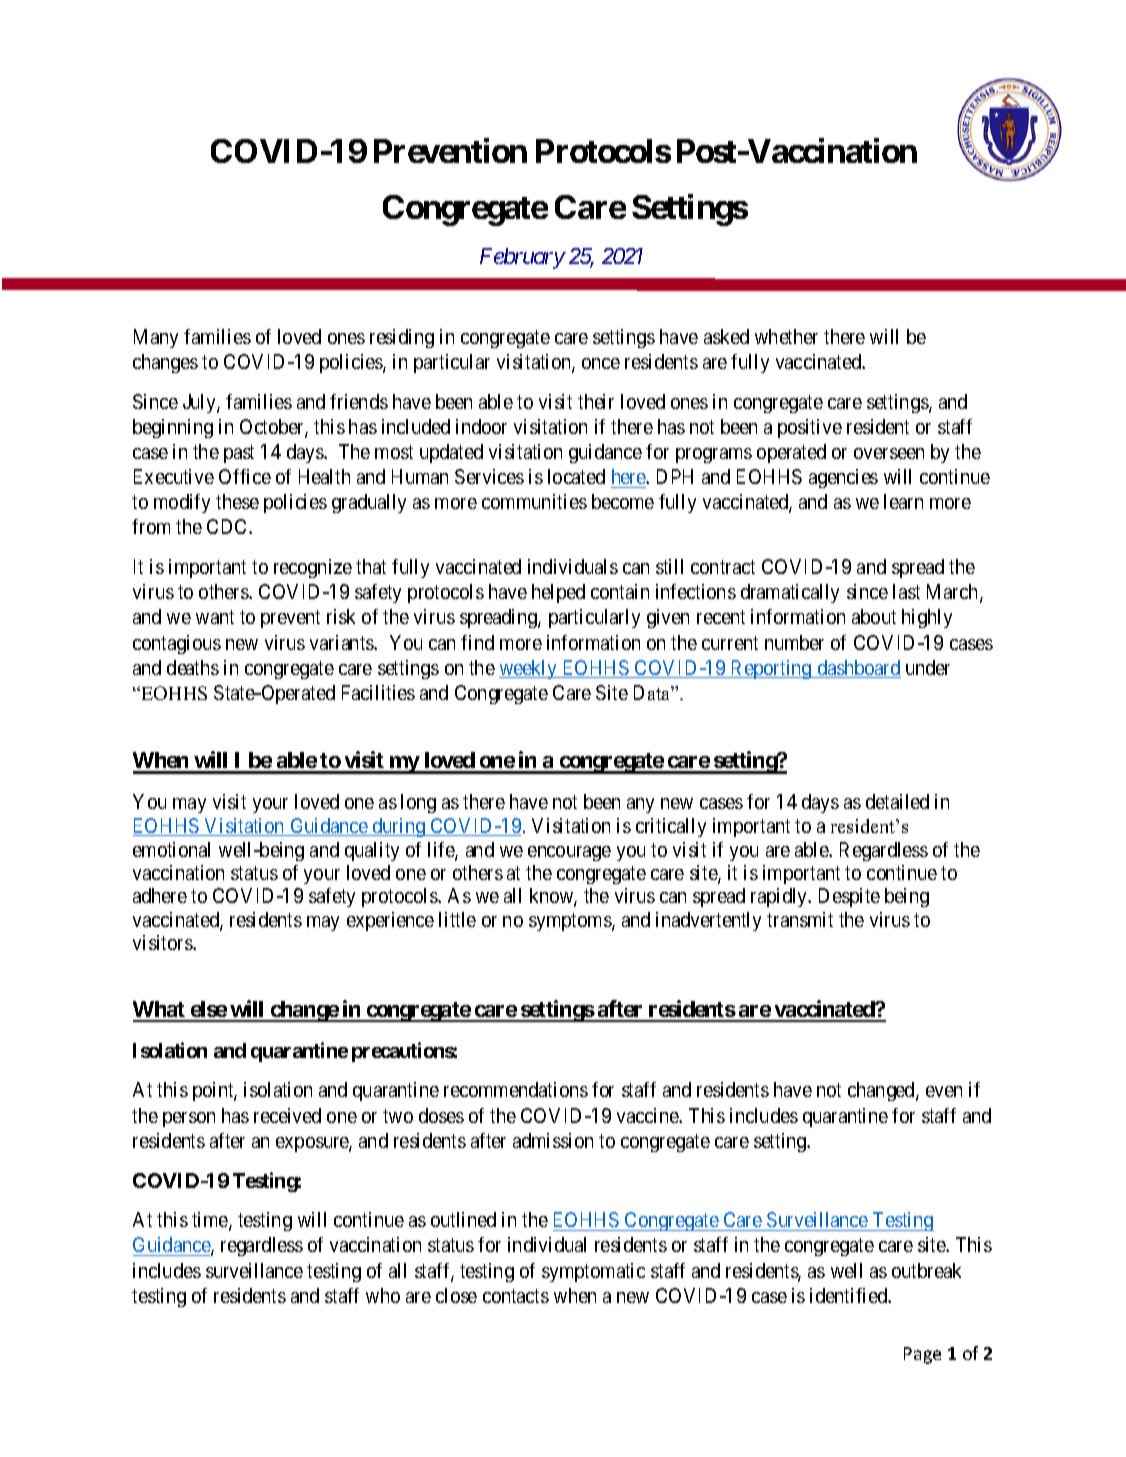 This screenshot has width=1126, height=1457. What do you see at coordinates (171, 849) in the screenshot?
I see `emotional` at bounding box center [171, 849].
